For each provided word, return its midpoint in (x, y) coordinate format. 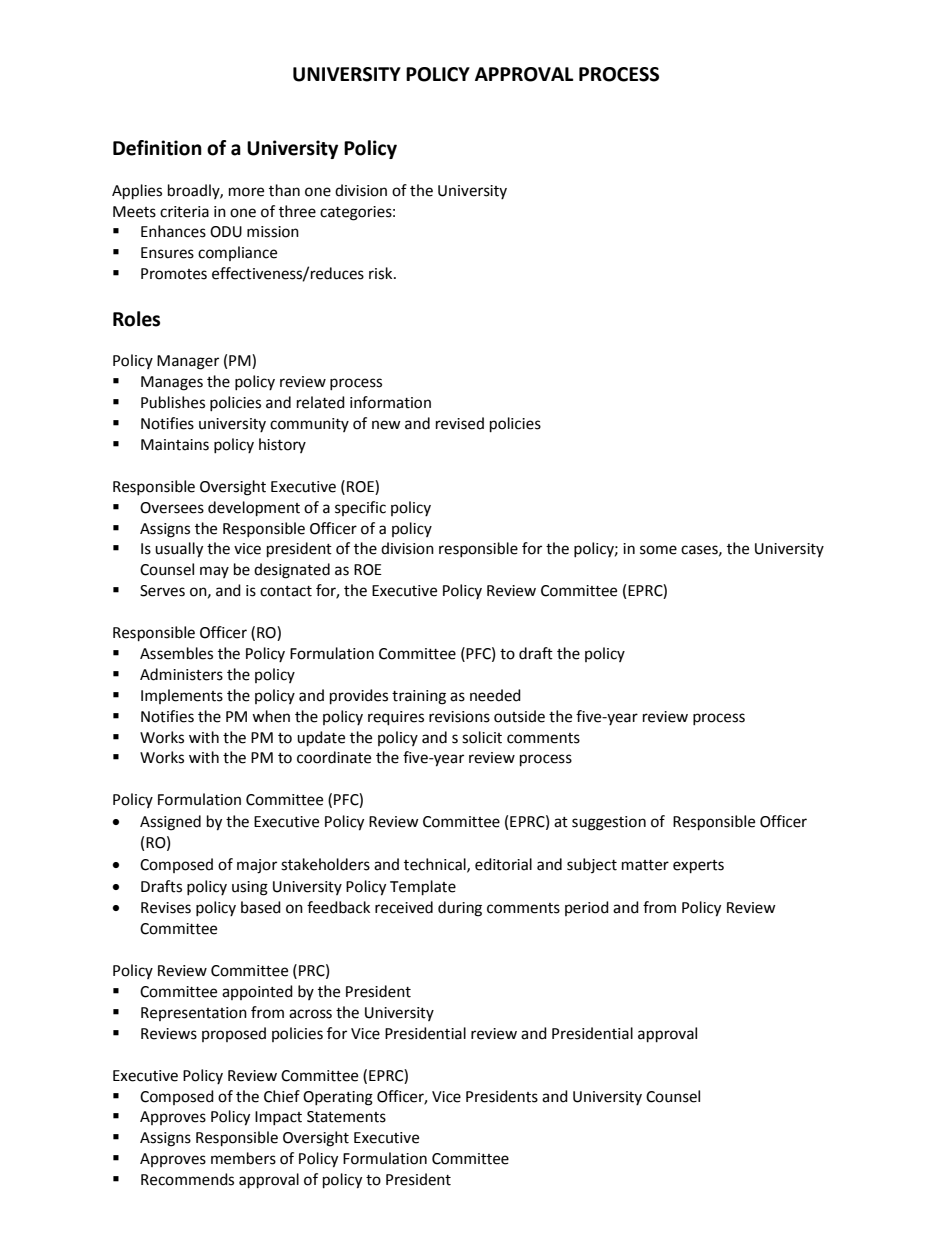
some (658, 550)
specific (360, 508)
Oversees (172, 508)
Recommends (187, 1179)
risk (382, 273)
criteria (184, 212)
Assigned (170, 823)
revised (460, 423)
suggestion (609, 823)
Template (423, 888)
